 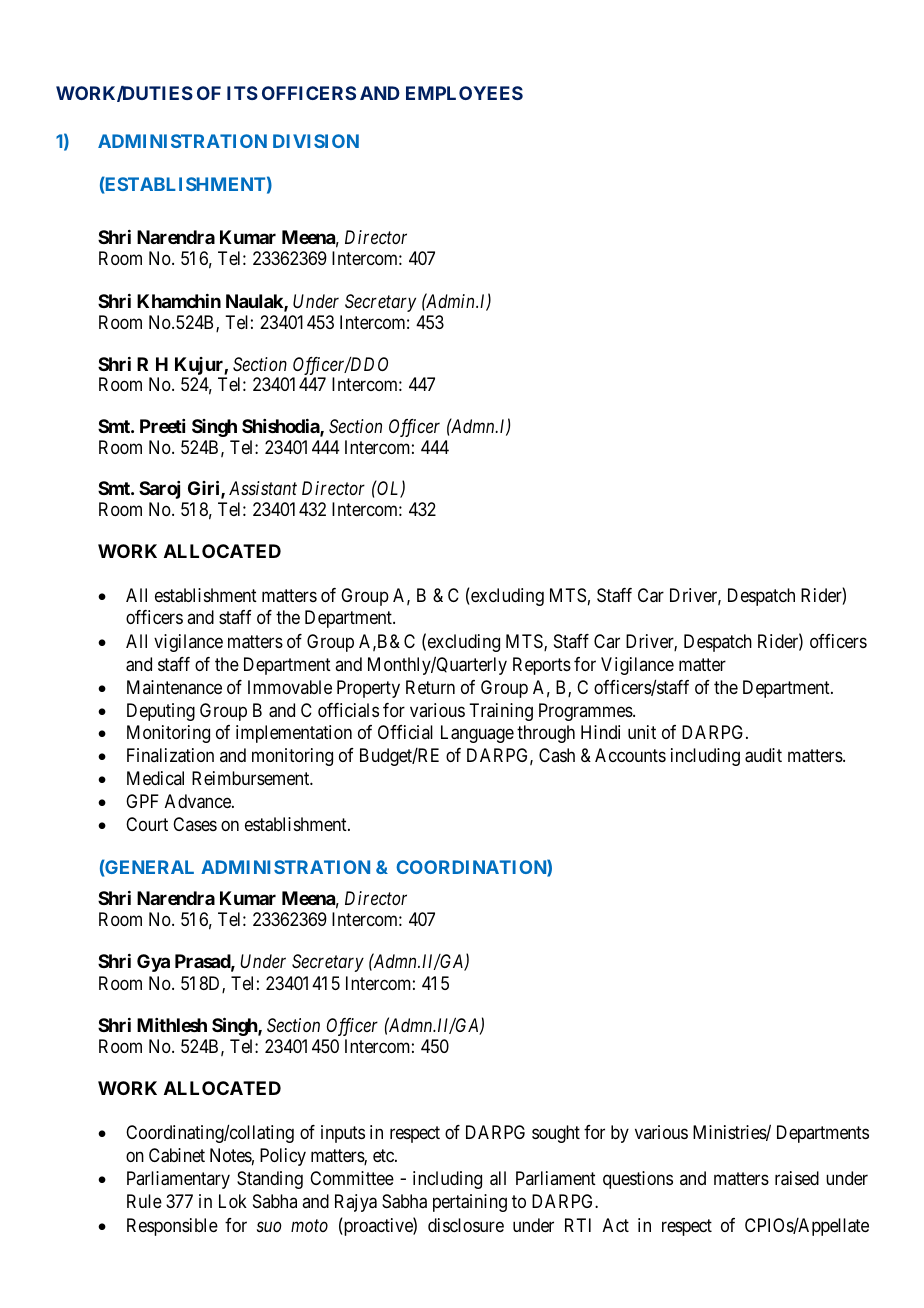 I want to click on ITS, so click(x=242, y=93).
